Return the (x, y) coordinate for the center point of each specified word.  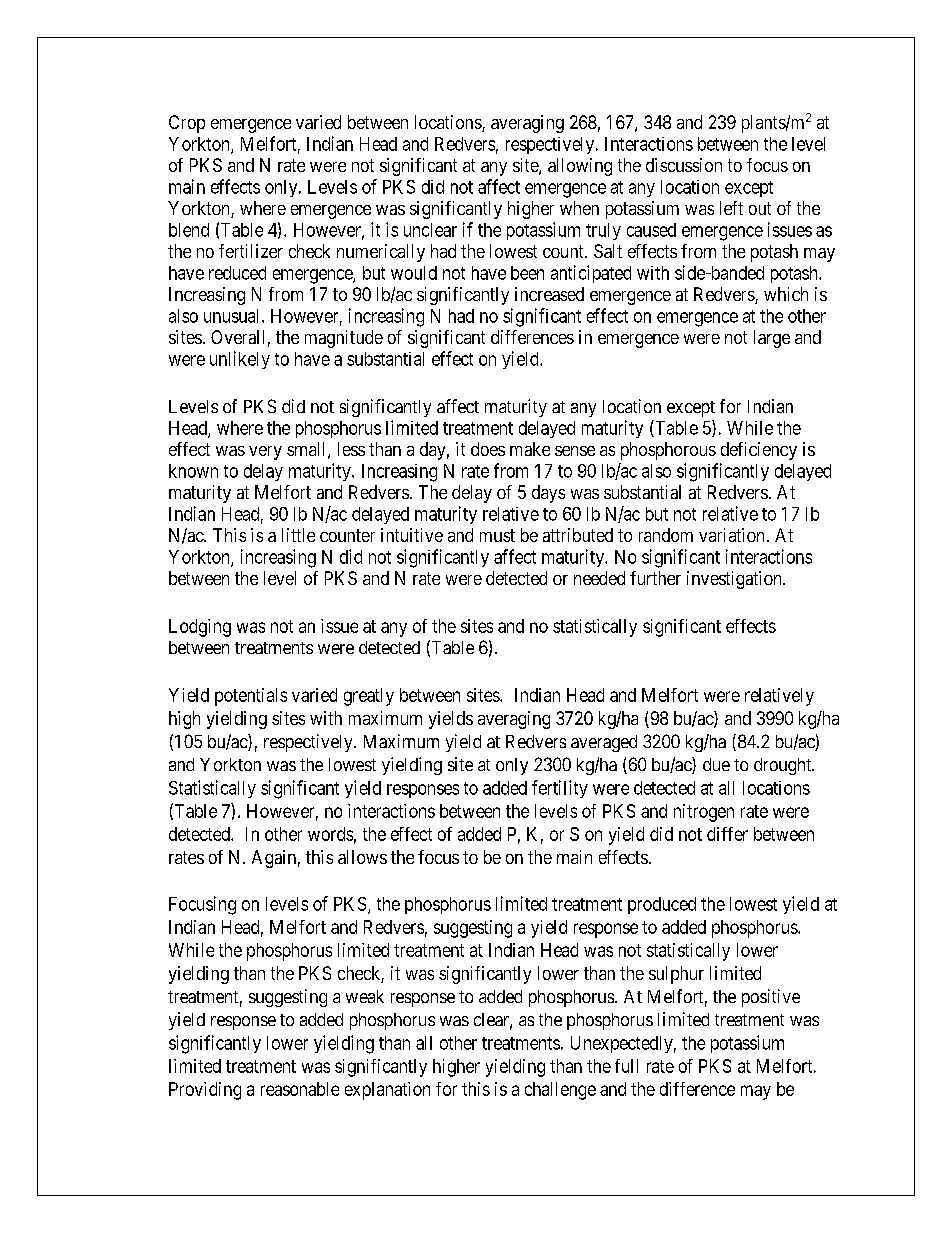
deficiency (759, 451)
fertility (560, 789)
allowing (580, 167)
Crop (187, 124)
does (488, 449)
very (265, 453)
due (716, 764)
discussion (684, 165)
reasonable (300, 1089)
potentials (251, 697)
